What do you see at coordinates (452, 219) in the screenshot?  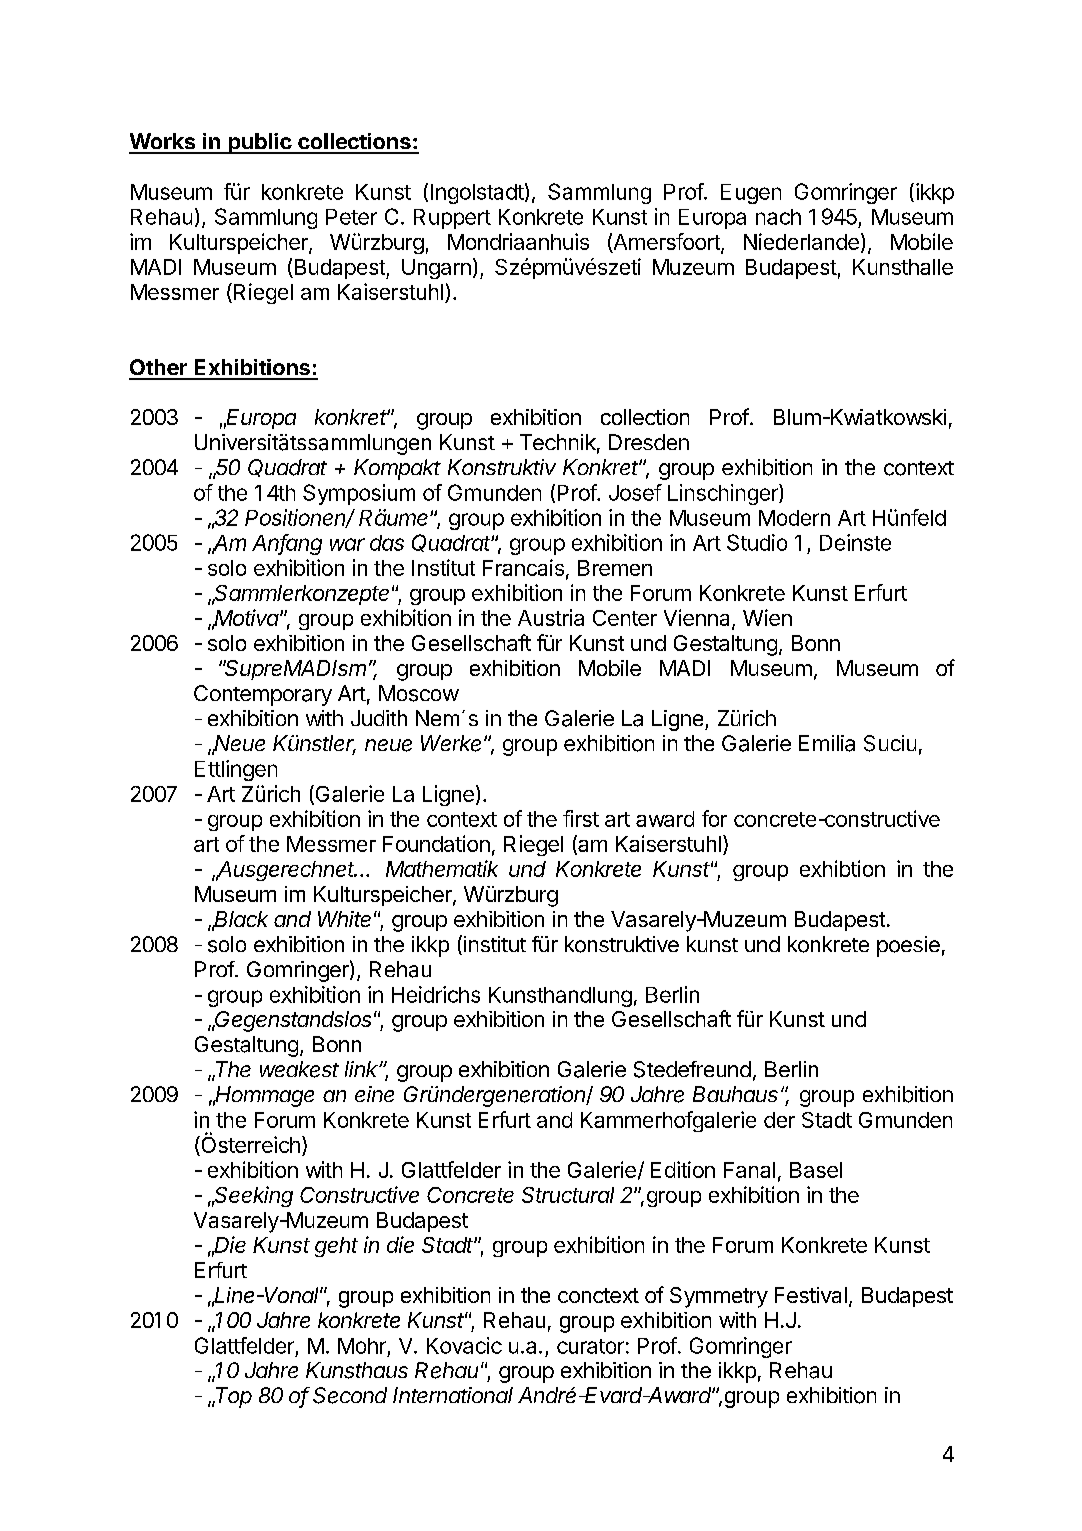 I see `Ruppert` at bounding box center [452, 219].
